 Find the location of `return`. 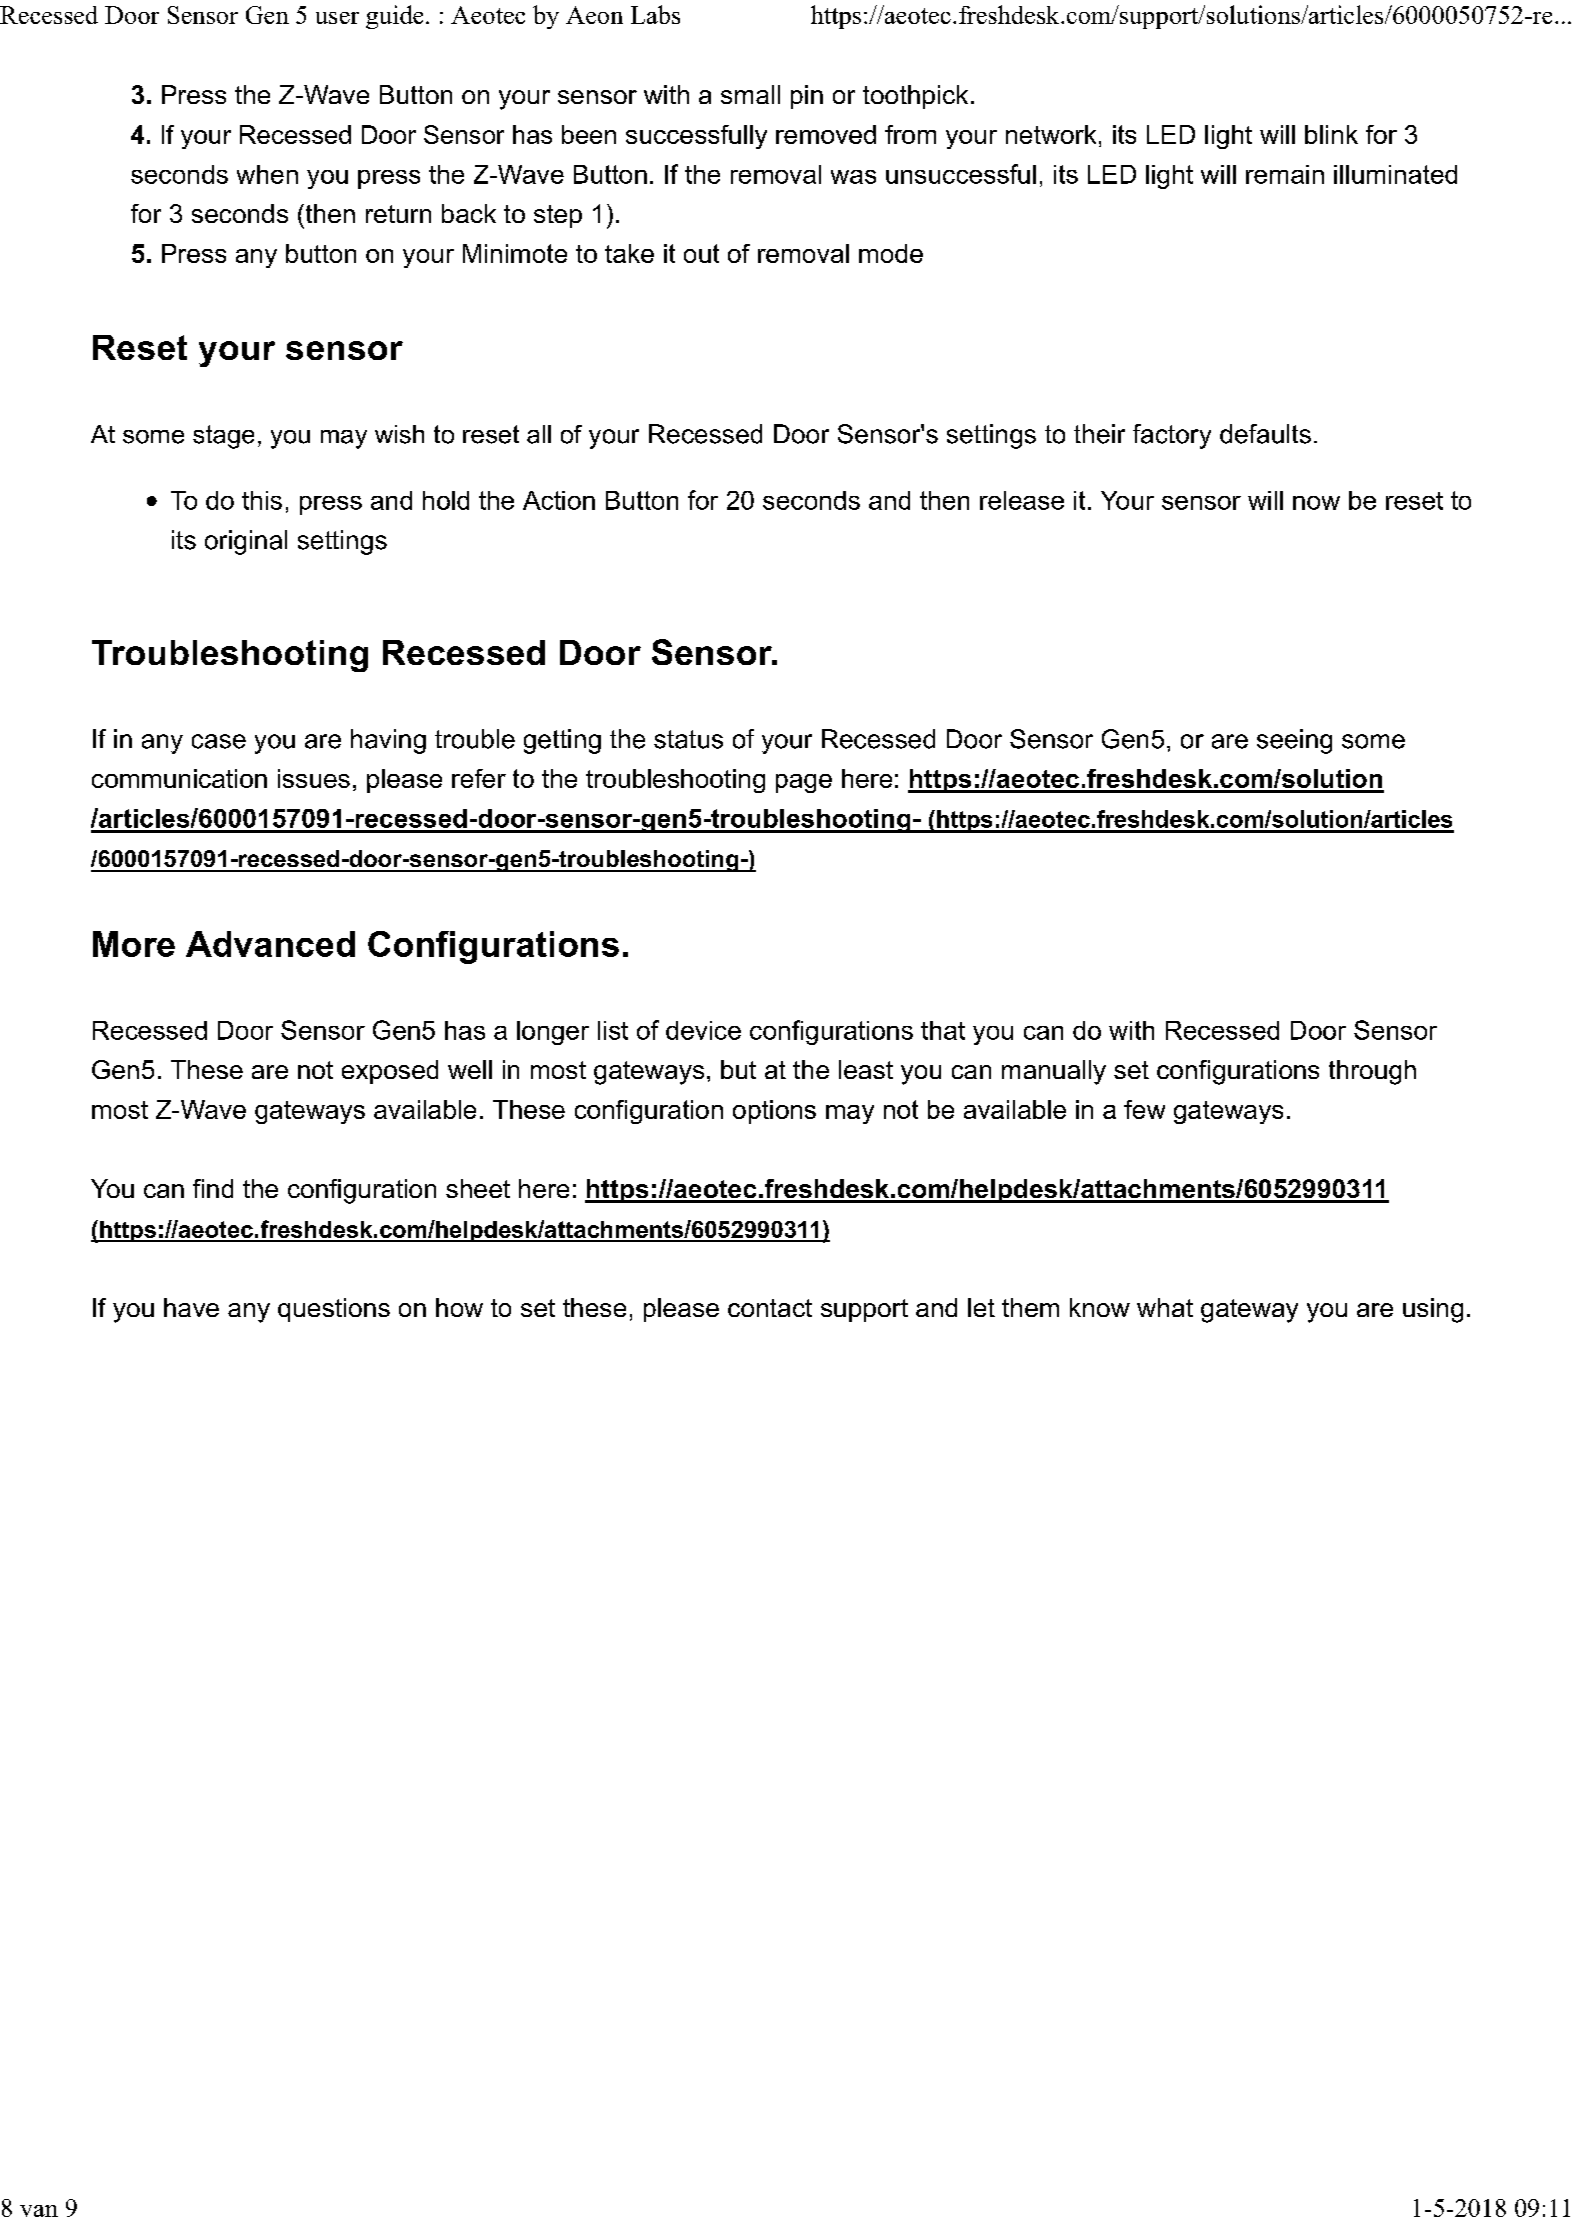

return is located at coordinates (398, 214).
